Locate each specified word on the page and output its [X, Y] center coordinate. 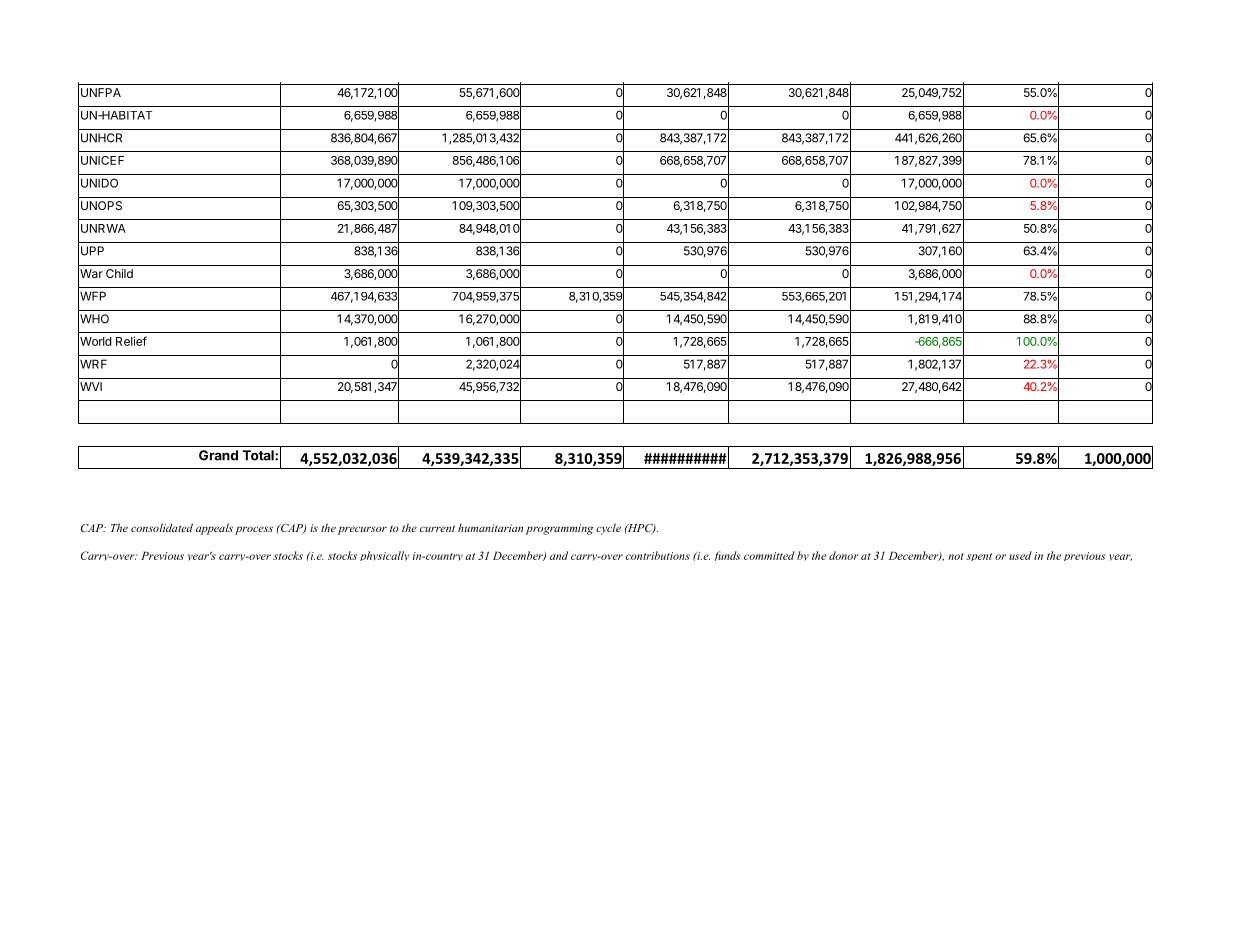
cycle [608, 529]
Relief [131, 341]
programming [560, 529]
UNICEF [102, 160]
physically [385, 556]
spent [979, 557]
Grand [218, 455]
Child [119, 273]
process [254, 530]
